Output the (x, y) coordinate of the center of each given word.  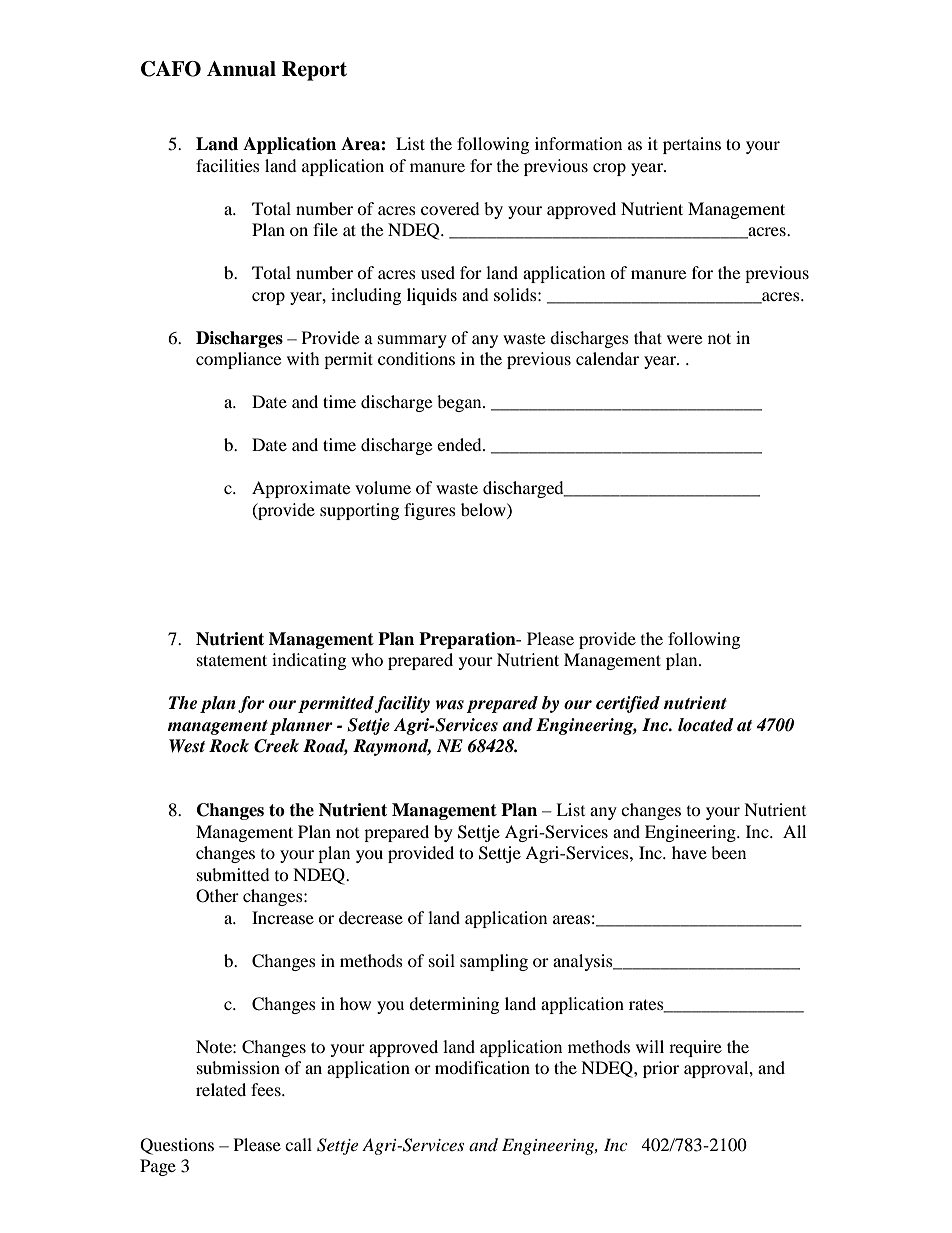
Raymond (392, 747)
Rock (229, 746)
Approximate (301, 489)
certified (628, 704)
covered (450, 208)
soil (442, 960)
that (648, 337)
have (689, 852)
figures (430, 511)
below (484, 509)
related (221, 1089)
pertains (692, 145)
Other (217, 896)
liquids (432, 296)
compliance (238, 360)
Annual (241, 69)
